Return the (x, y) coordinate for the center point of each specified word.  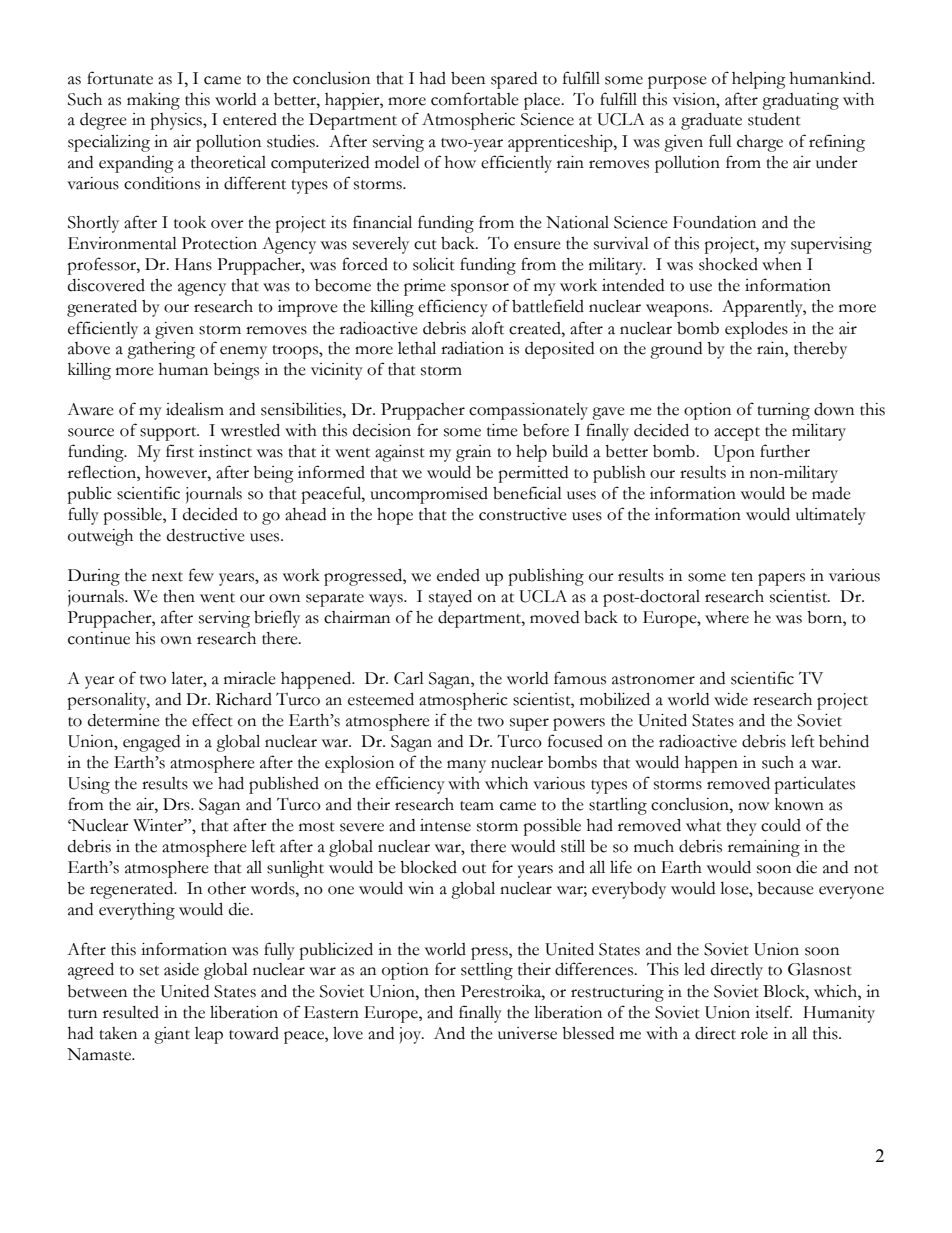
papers (781, 579)
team (477, 806)
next (167, 577)
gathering (161, 350)
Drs (177, 804)
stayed (450, 598)
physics (177, 121)
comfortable (475, 99)
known (799, 804)
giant (172, 1035)
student (774, 119)
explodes (756, 330)
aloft (488, 328)
